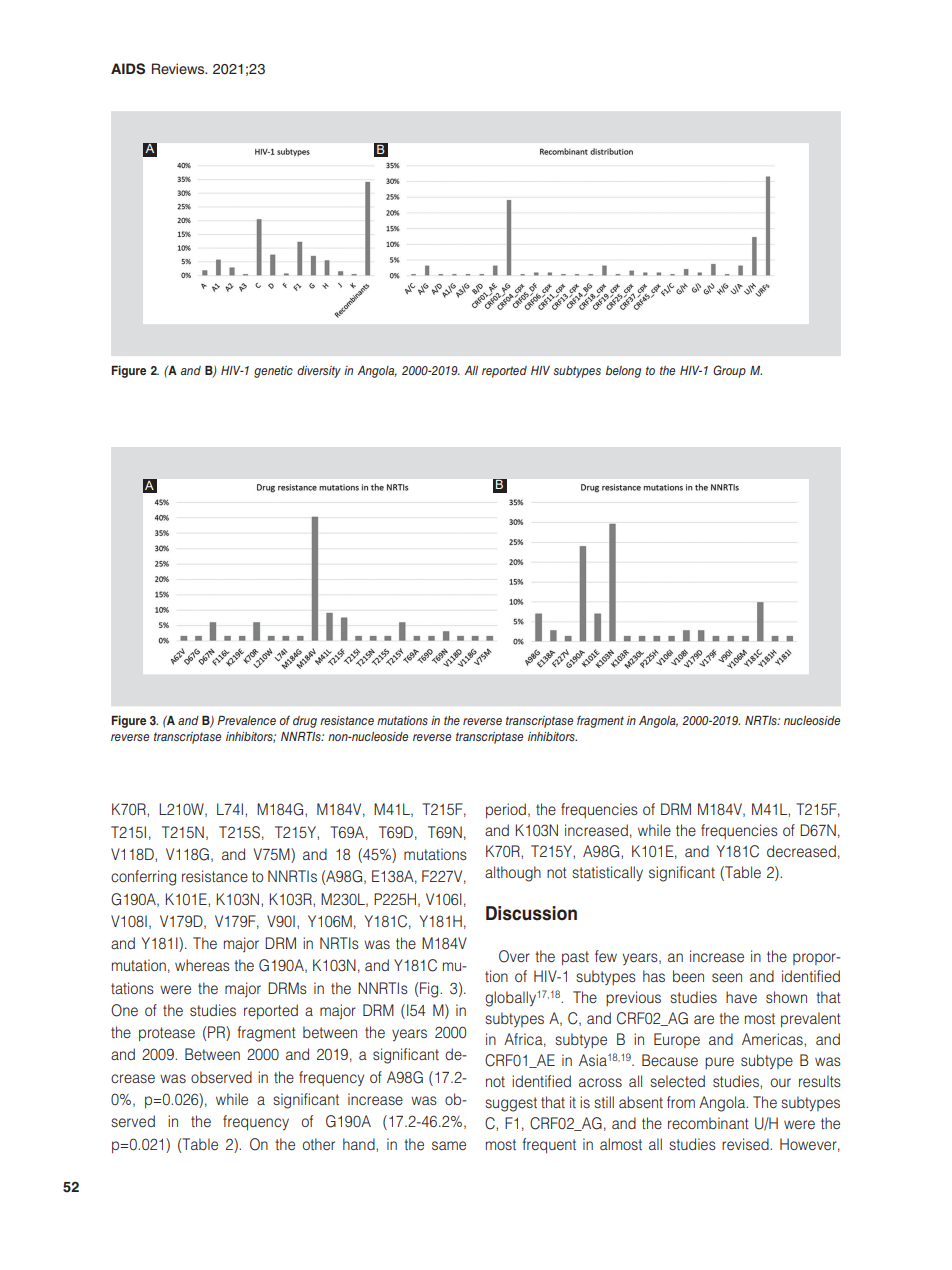  What do you see at coordinates (246, 720) in the document?
I see `Prevalence` at bounding box center [246, 720].
